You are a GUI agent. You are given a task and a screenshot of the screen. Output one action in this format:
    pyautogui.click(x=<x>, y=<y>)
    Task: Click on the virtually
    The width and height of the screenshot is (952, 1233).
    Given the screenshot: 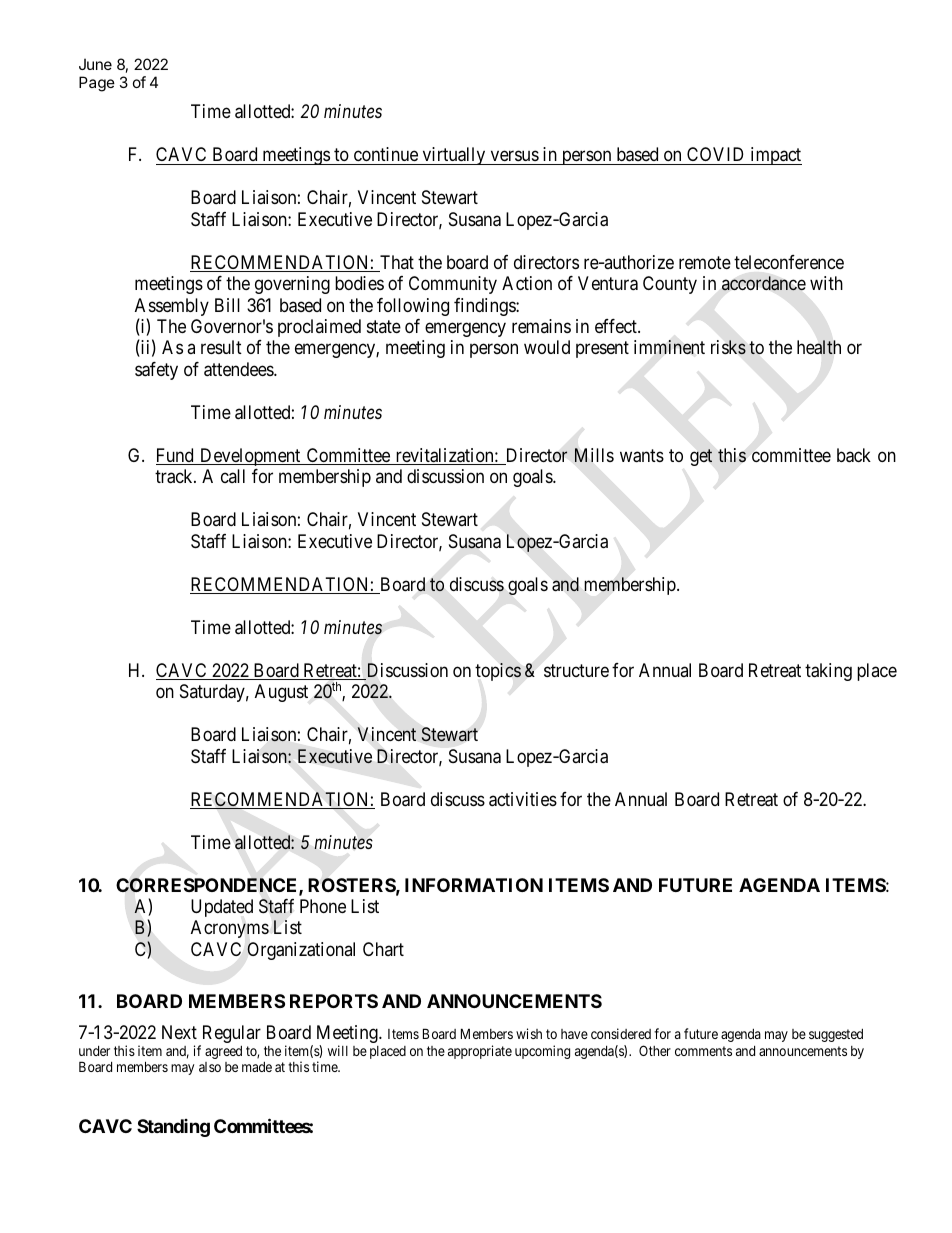 What is the action you would take?
    pyautogui.click(x=454, y=156)
